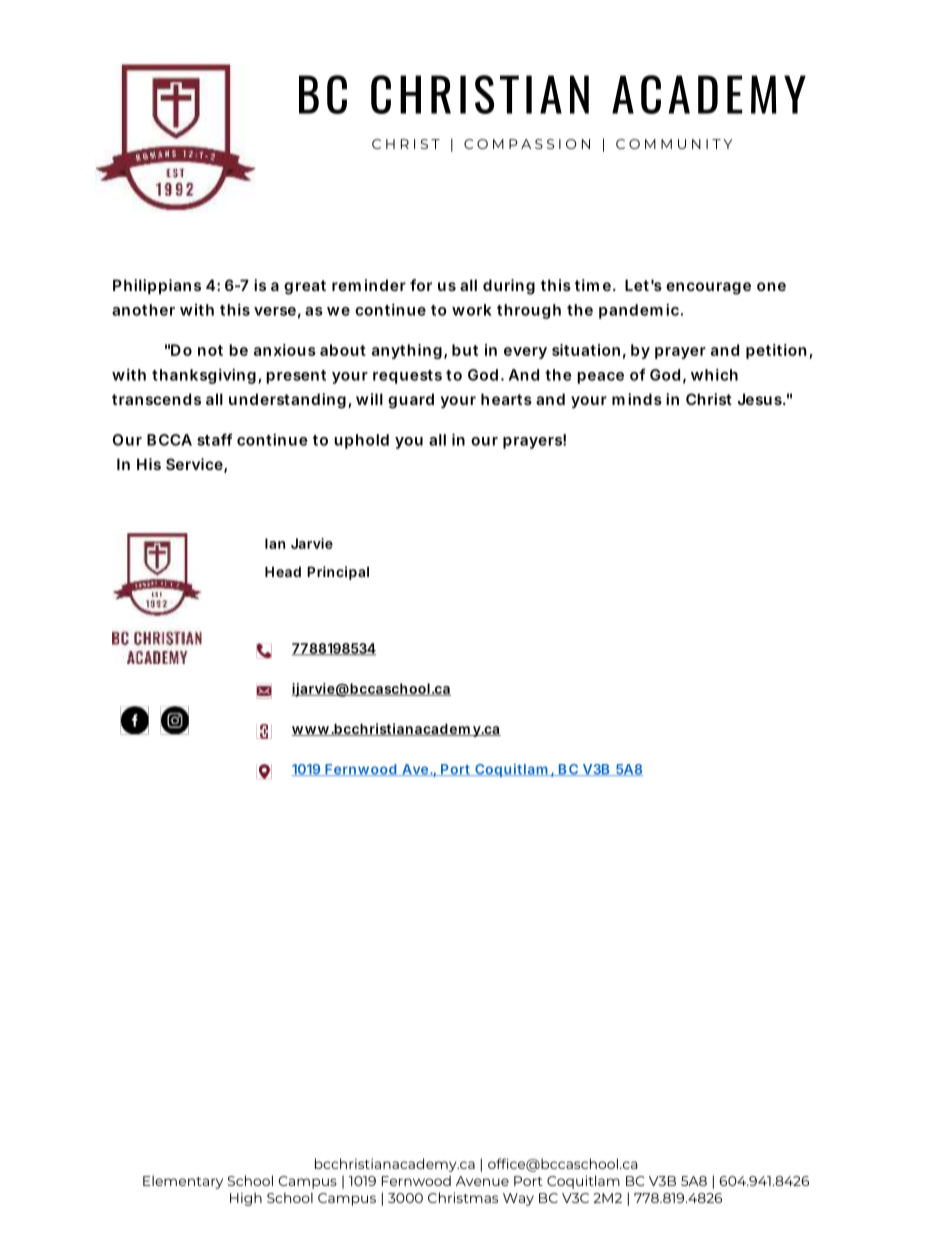  What do you see at coordinates (708, 288) in the page?
I see `encourage` at bounding box center [708, 288].
